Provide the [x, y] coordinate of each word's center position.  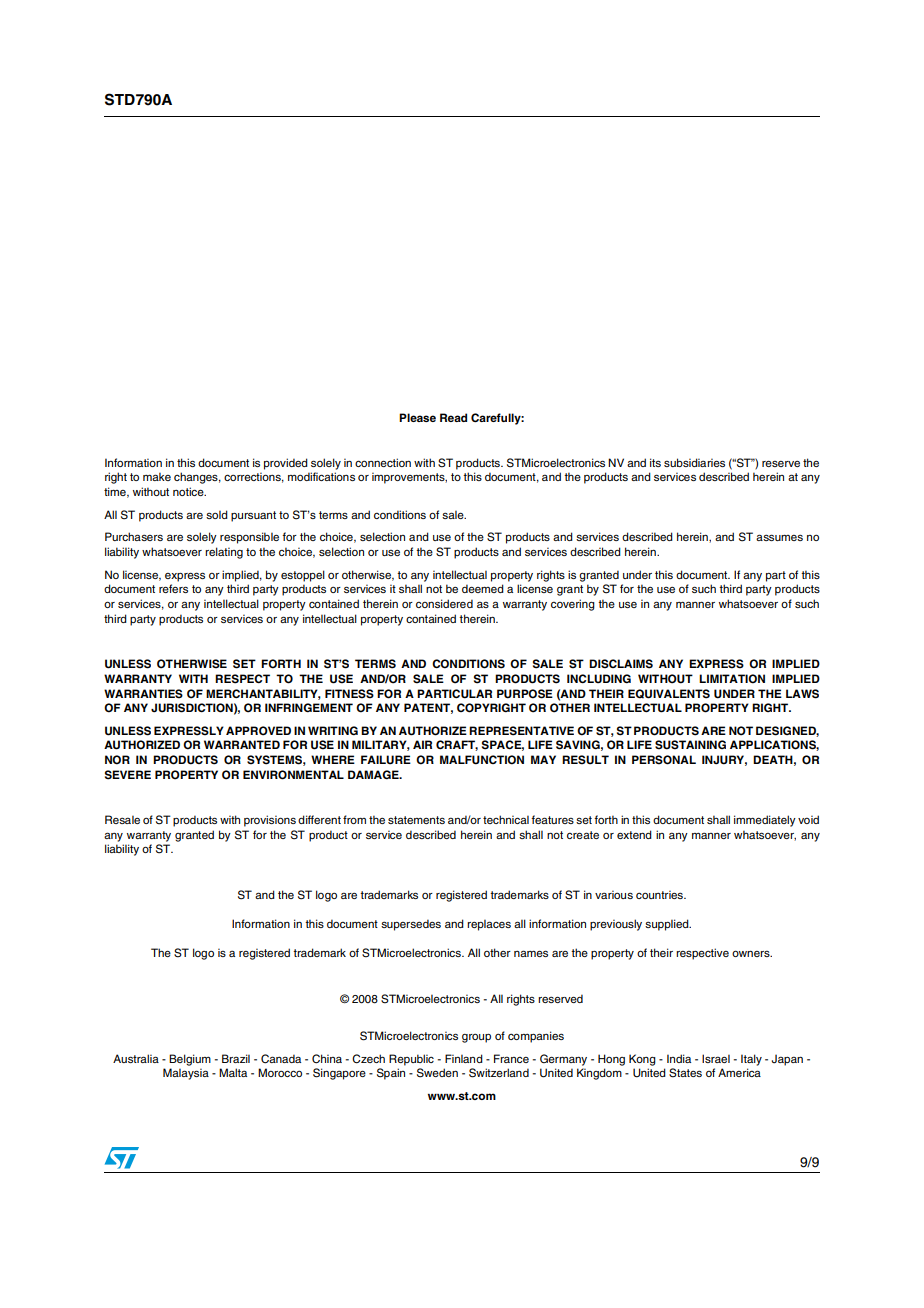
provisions [270, 821]
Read [453, 417]
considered [444, 603]
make [157, 476]
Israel [716, 1058]
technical [506, 819]
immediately [765, 821]
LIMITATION [732, 679]
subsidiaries [694, 462]
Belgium [190, 1060]
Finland [464, 1058]
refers [173, 588]
